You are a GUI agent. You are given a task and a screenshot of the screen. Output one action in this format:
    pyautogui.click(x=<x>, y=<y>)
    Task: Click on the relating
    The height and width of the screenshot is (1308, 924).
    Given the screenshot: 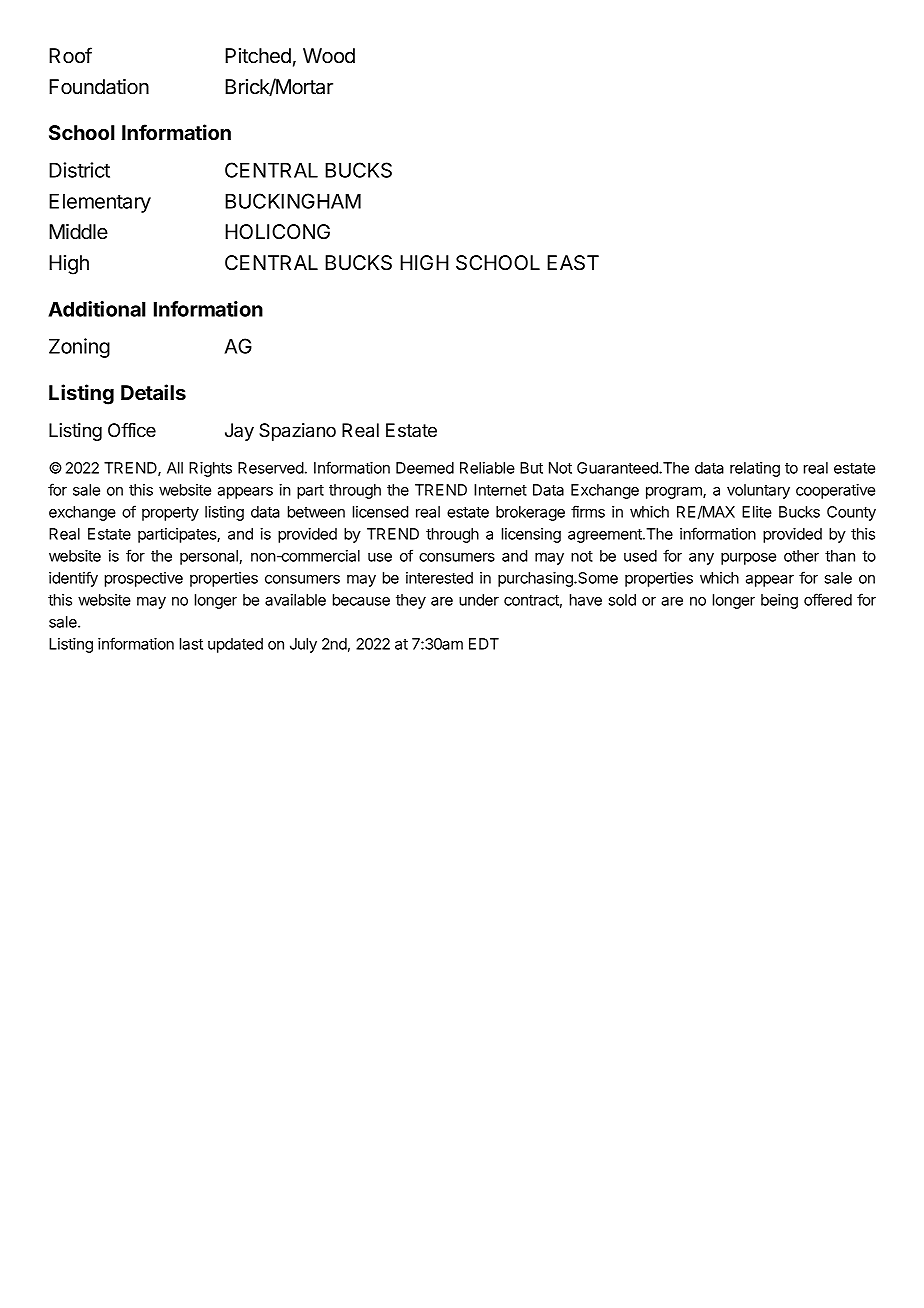 What is the action you would take?
    pyautogui.click(x=755, y=469)
